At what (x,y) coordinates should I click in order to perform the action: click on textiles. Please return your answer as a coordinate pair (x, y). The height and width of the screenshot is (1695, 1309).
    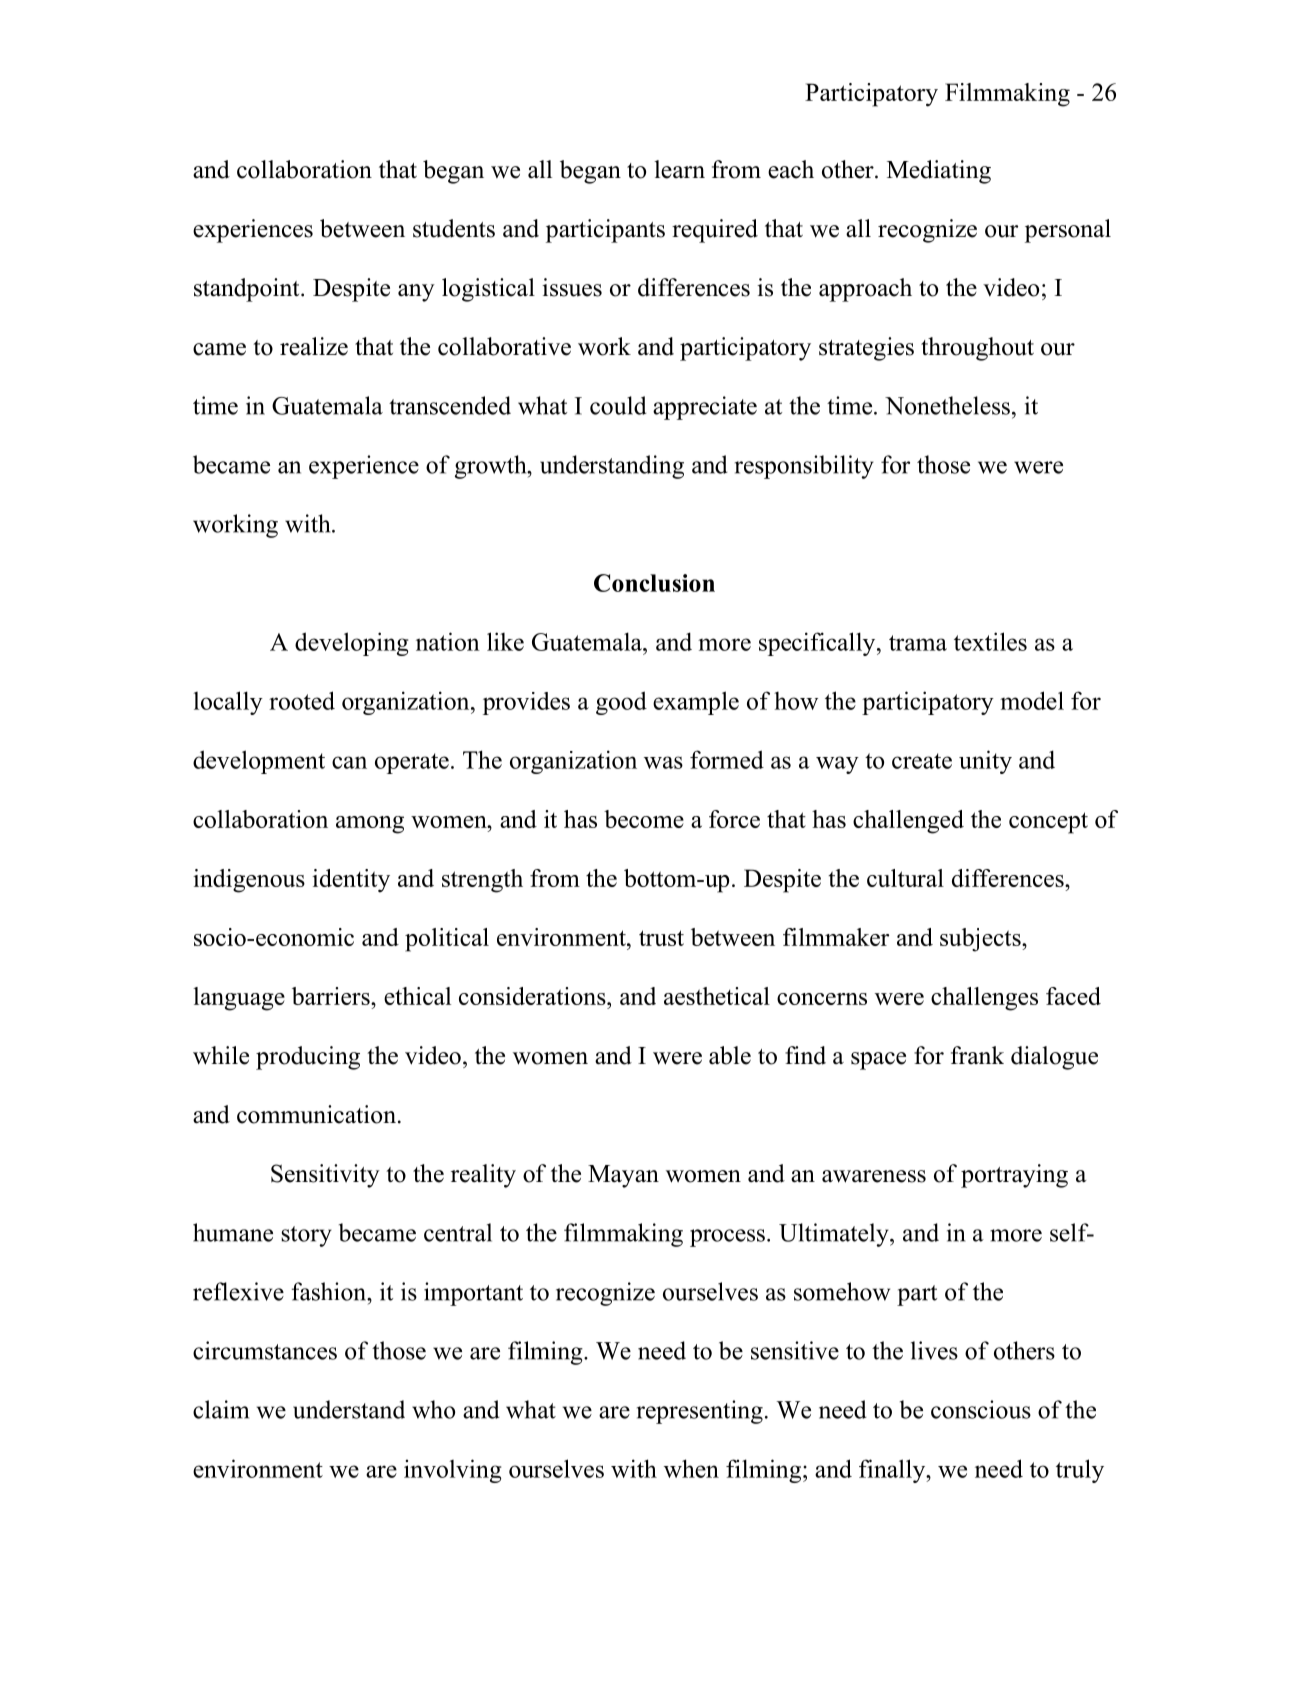
    Looking at the image, I should click on (990, 641).
